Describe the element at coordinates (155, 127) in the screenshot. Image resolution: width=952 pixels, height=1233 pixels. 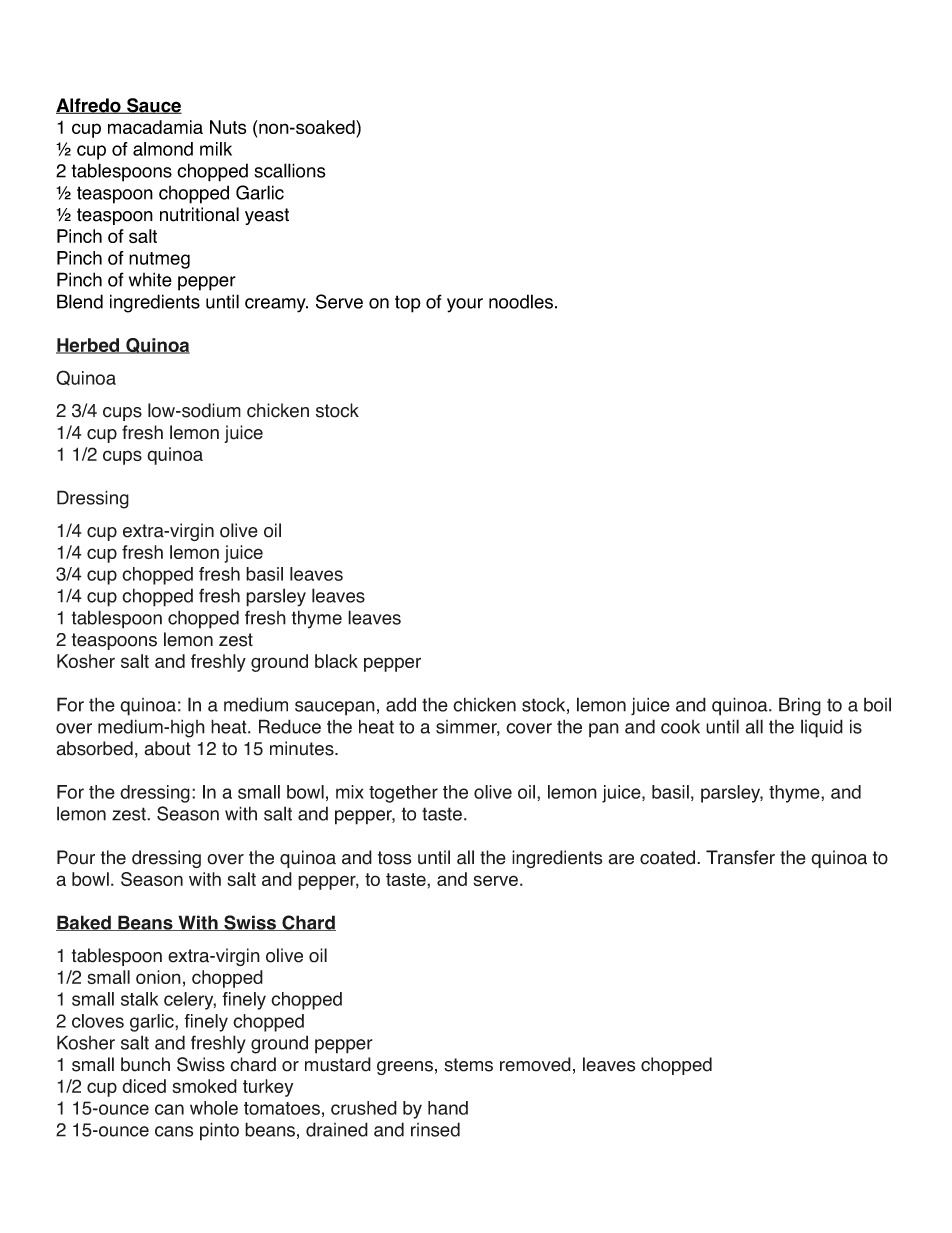
I see `macadamia` at that location.
